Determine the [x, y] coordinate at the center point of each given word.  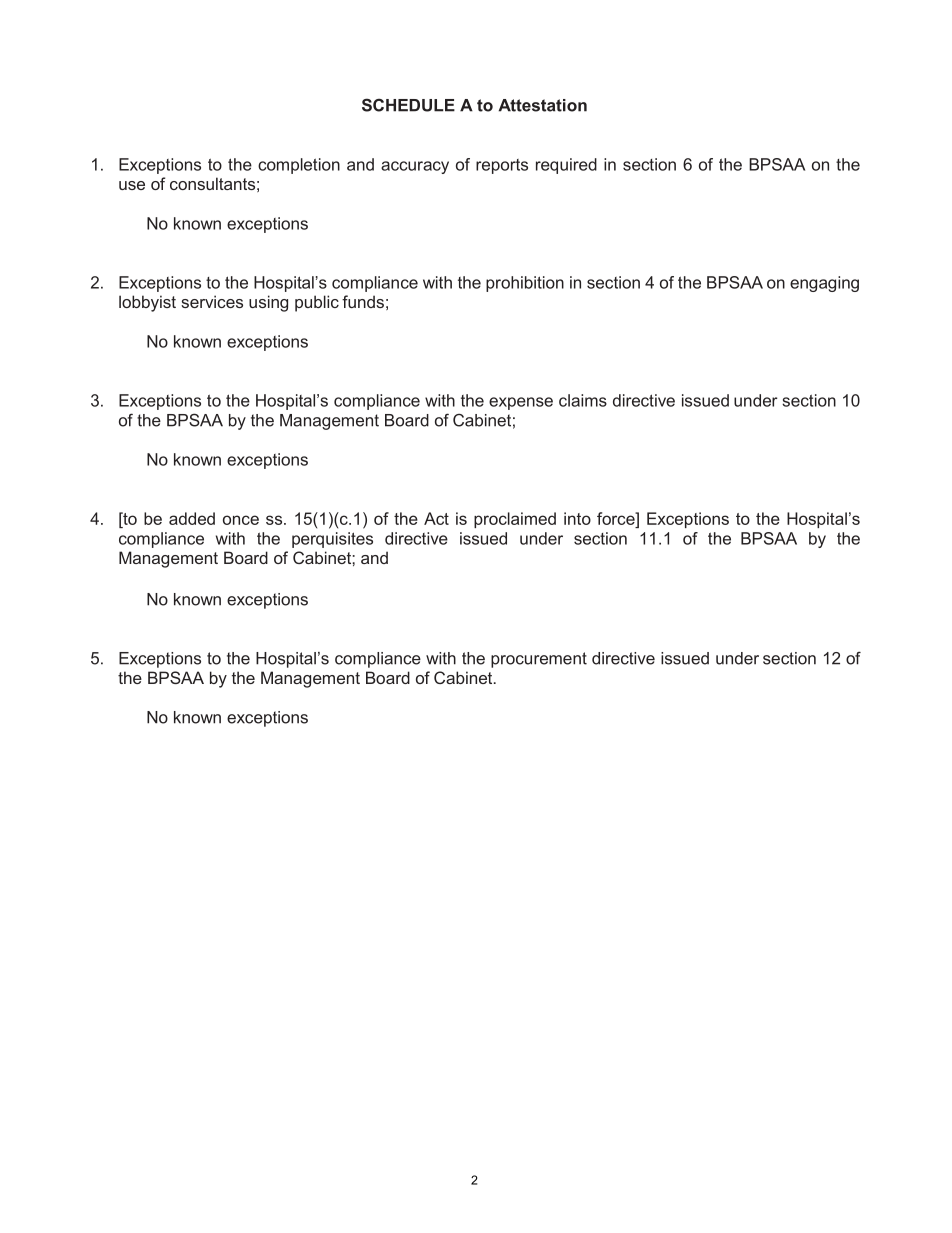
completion [299, 166]
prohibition [525, 284]
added [192, 518]
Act [436, 518]
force [617, 518]
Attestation [543, 105]
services [212, 301]
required [566, 166]
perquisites [332, 540]
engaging [824, 284]
